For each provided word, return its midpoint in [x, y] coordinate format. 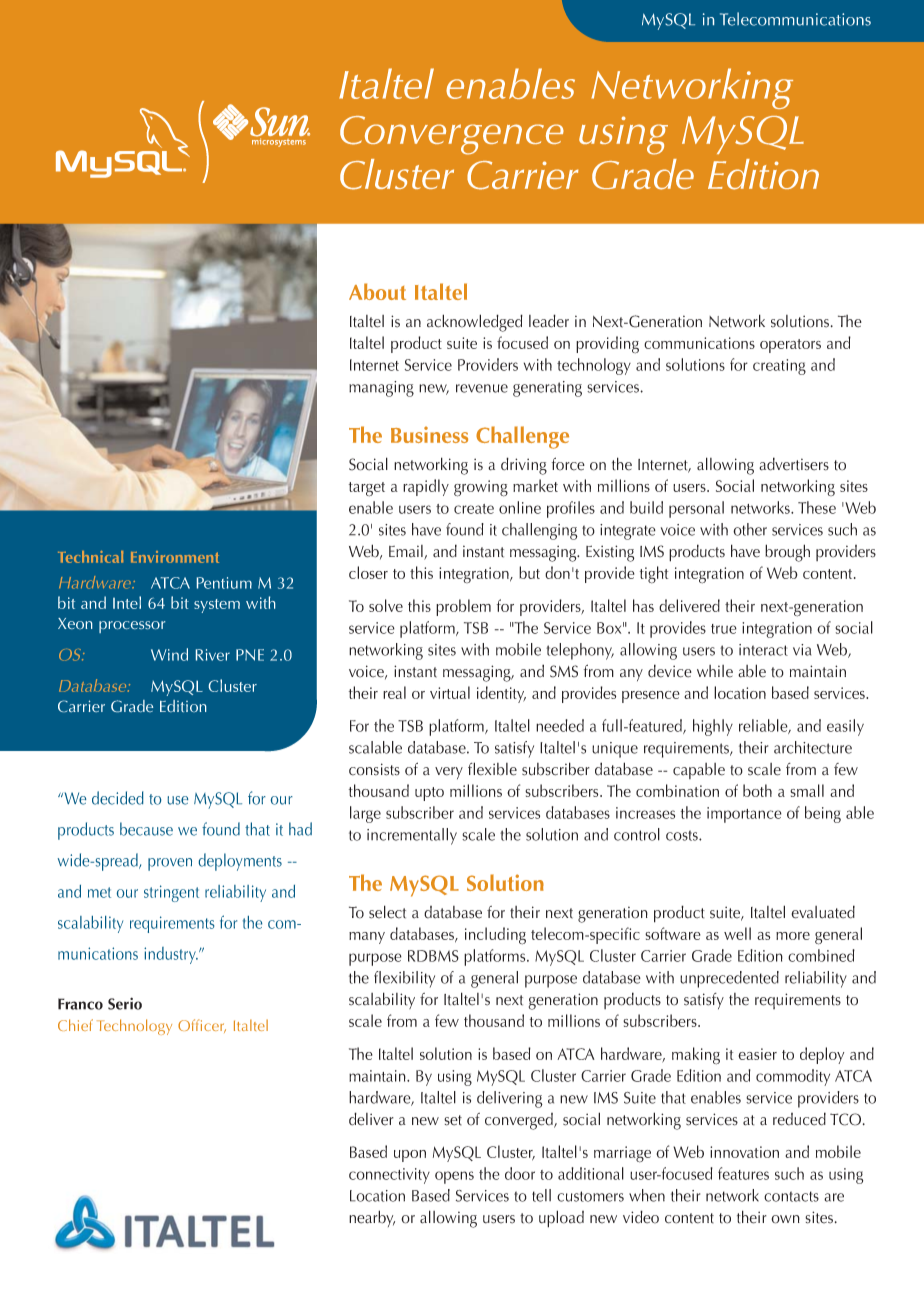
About [377, 291]
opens [454, 1177]
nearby [372, 1218]
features [743, 1173]
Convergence [452, 135]
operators [790, 346]
